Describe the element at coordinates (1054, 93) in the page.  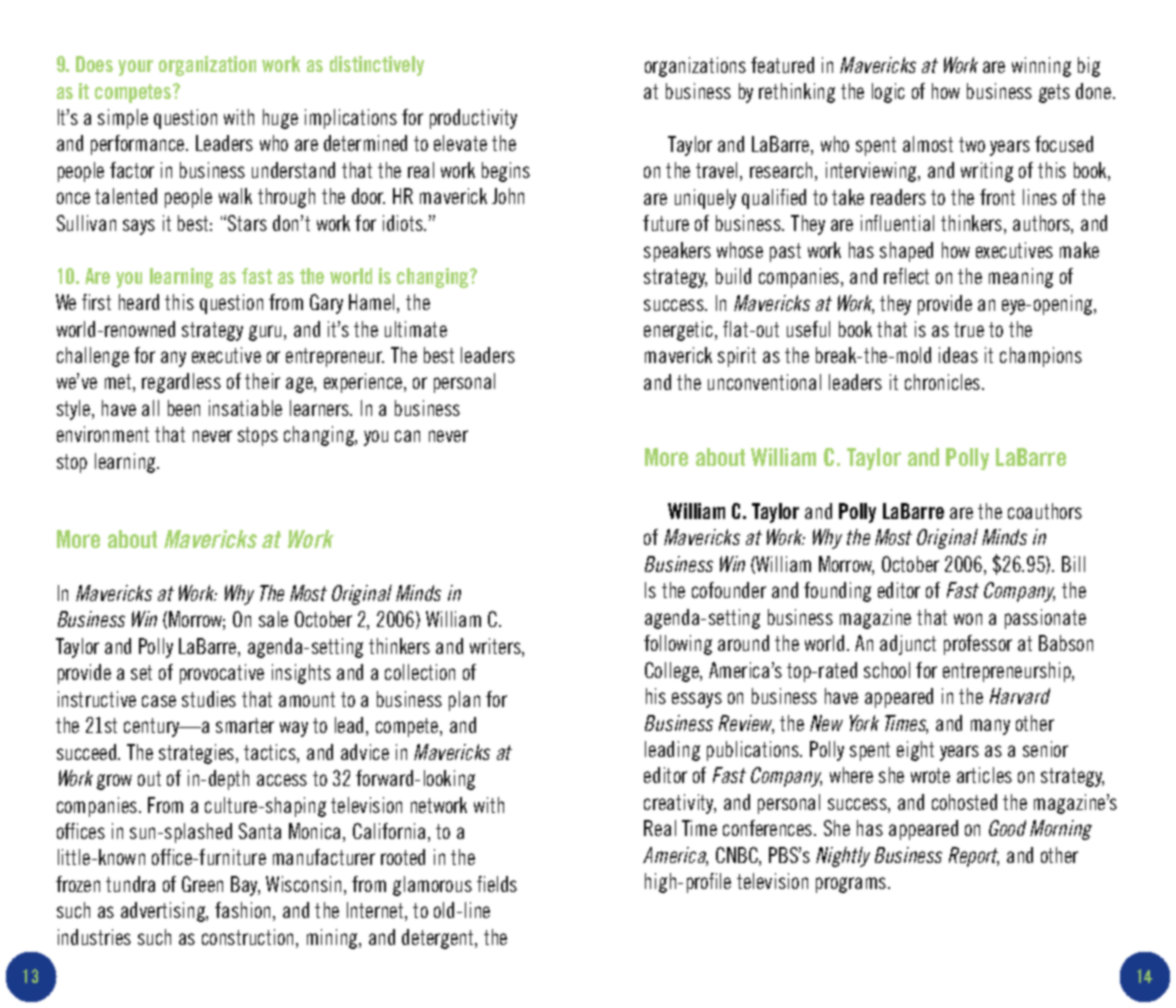
I see `gets` at that location.
